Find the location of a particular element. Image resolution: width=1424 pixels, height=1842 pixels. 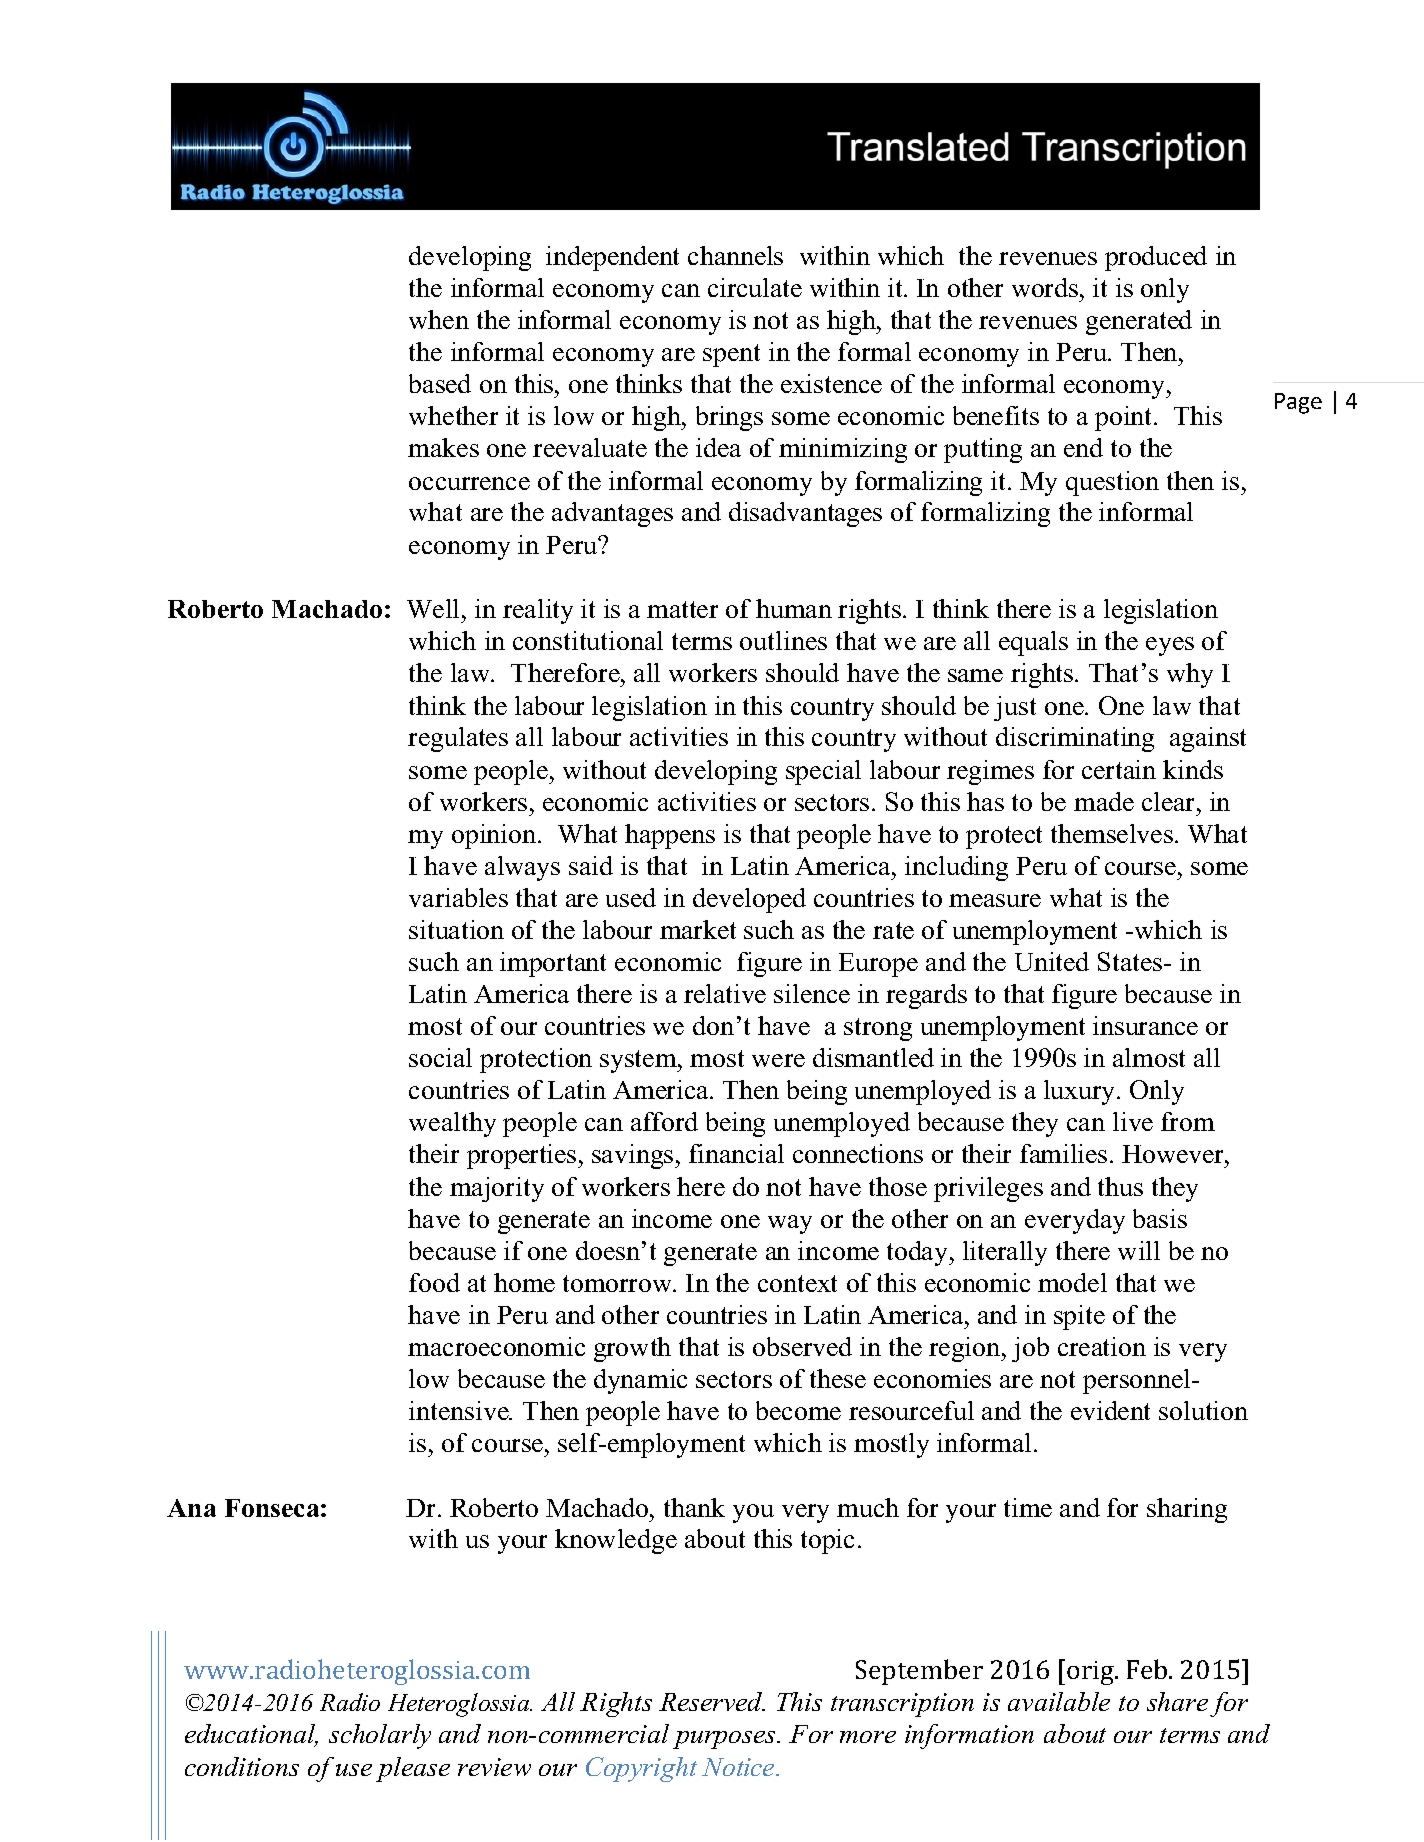

Well is located at coordinates (435, 608).
